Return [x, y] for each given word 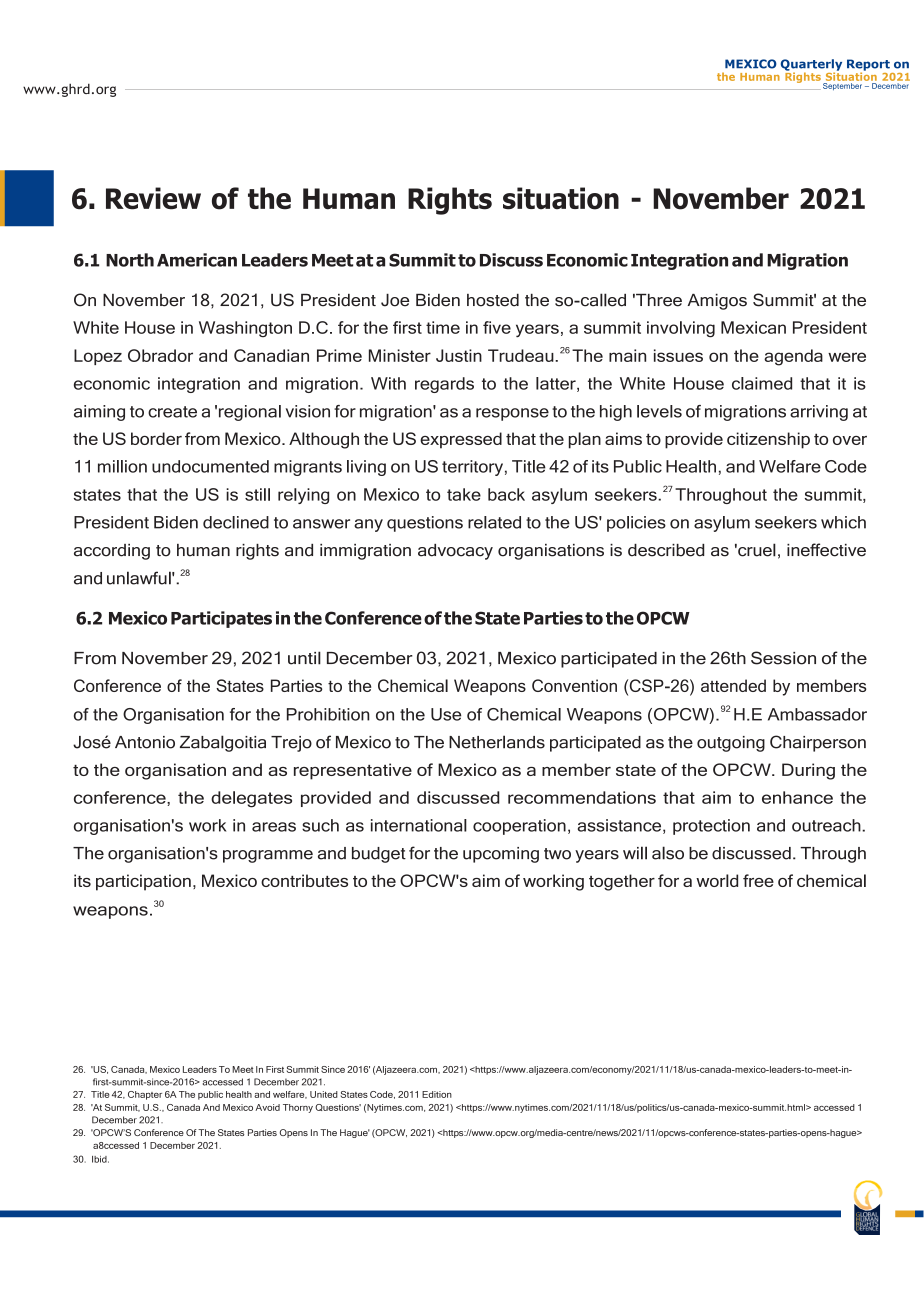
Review [153, 198]
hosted [493, 300]
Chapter [145, 1095]
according [112, 552]
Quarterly [811, 66]
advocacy [455, 552]
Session [783, 658]
